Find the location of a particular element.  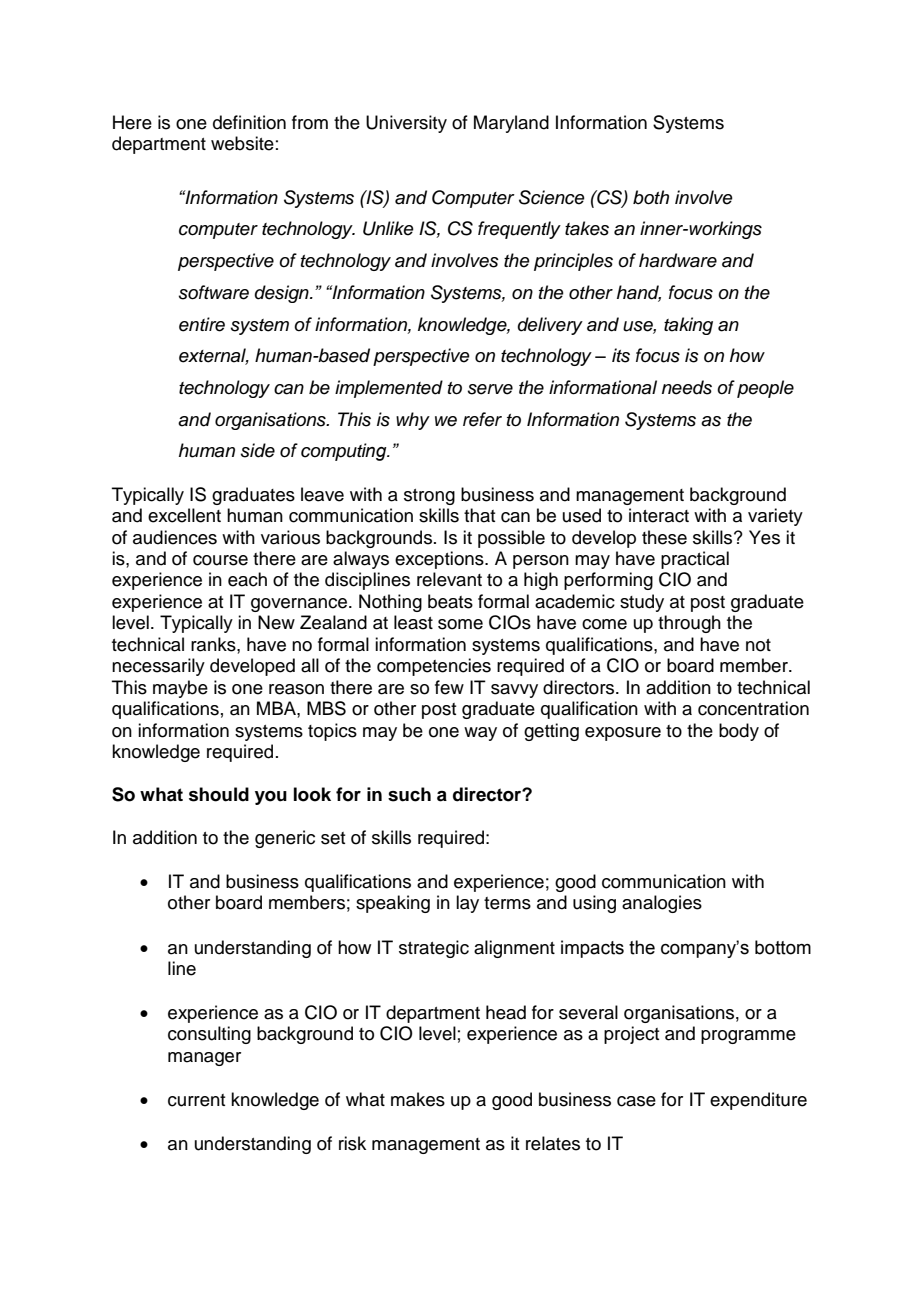

taking is located at coordinates (688, 326).
